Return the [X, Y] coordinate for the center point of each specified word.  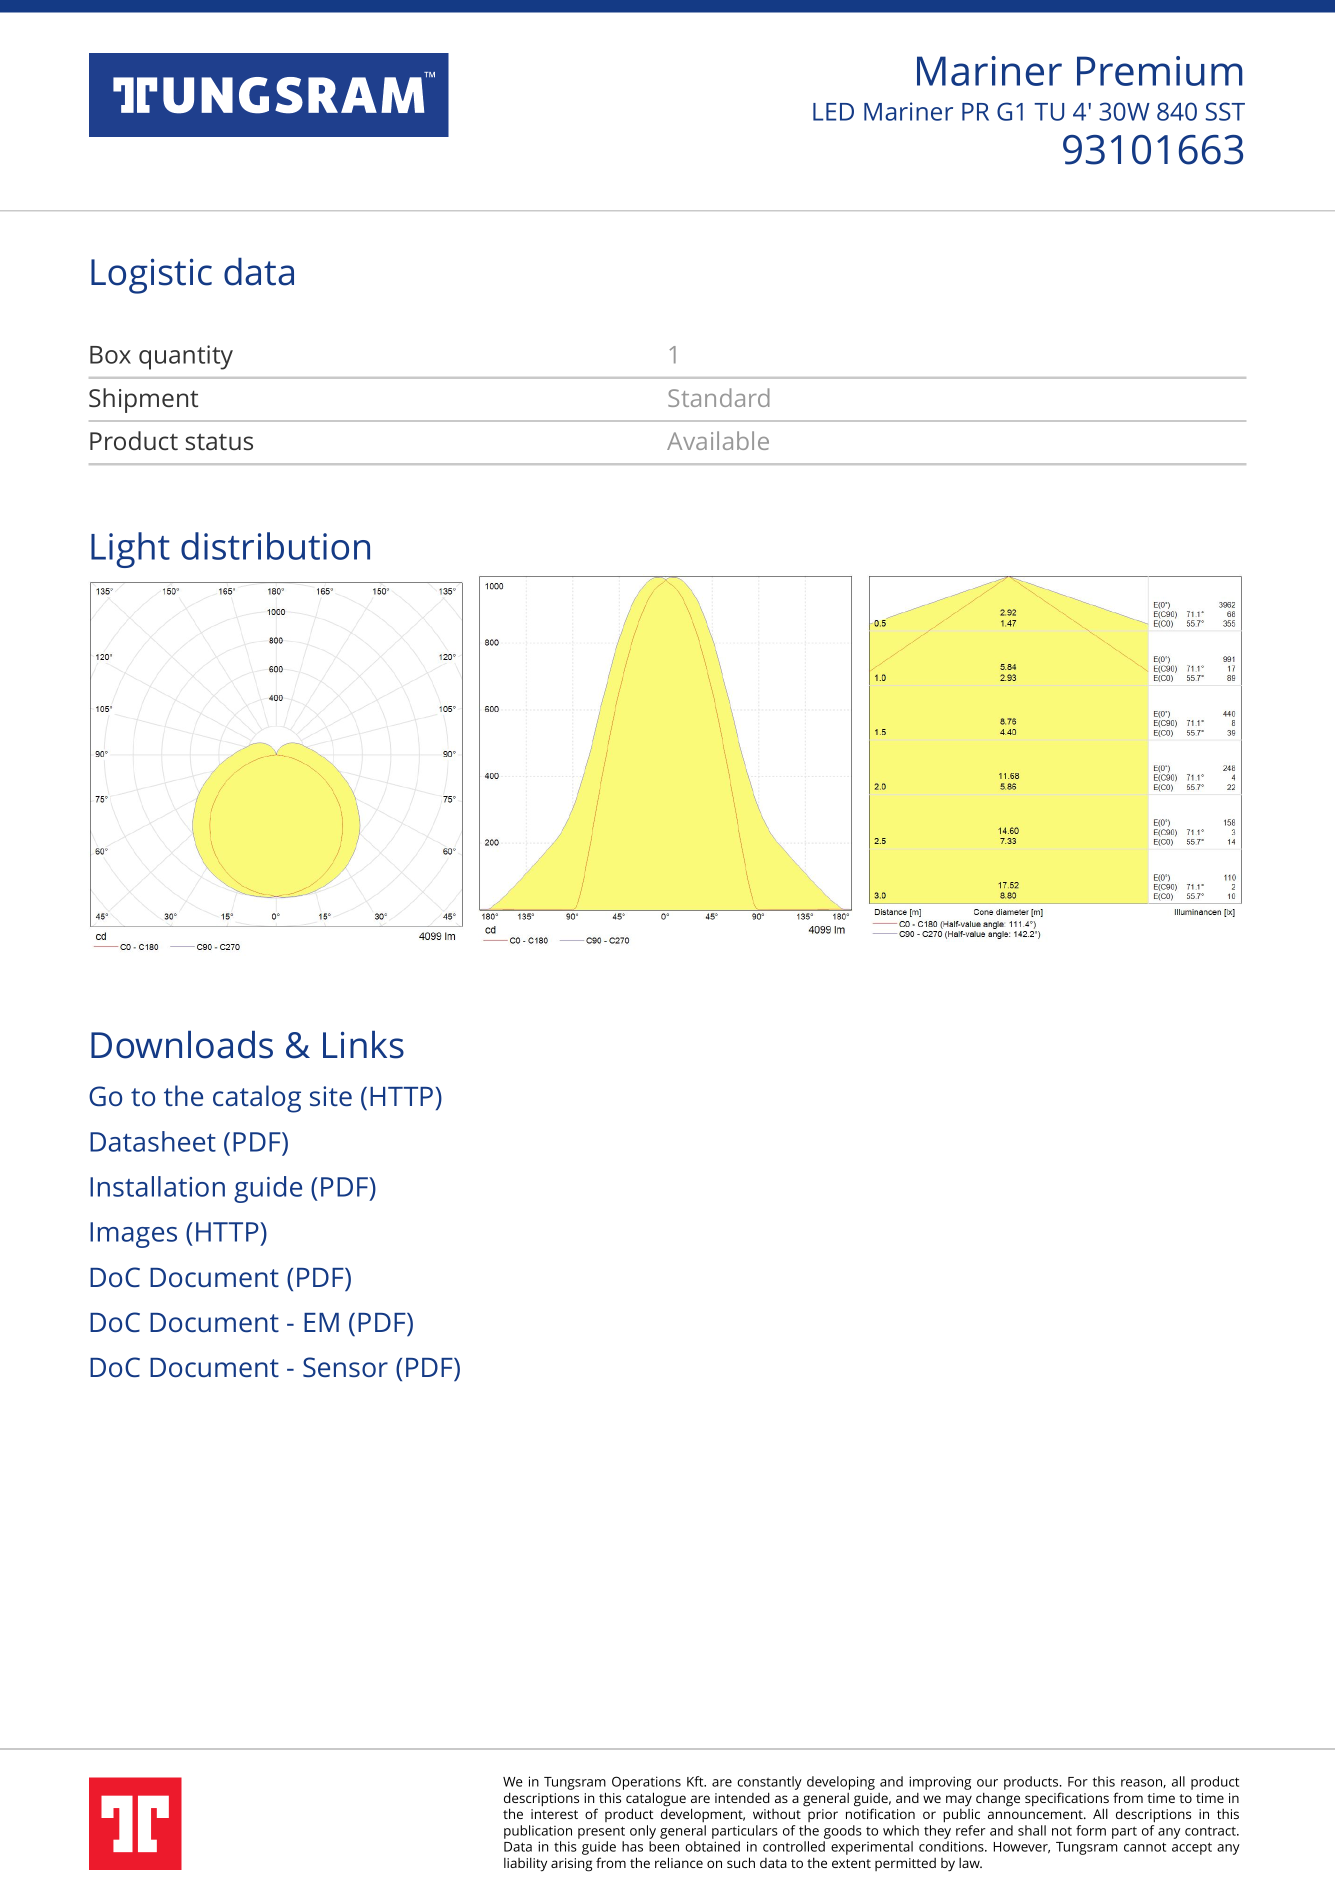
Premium [1160, 71]
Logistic [151, 276]
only [643, 1832]
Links [363, 1045]
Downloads [182, 1045]
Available [718, 440]
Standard [719, 397]
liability [525, 1865]
